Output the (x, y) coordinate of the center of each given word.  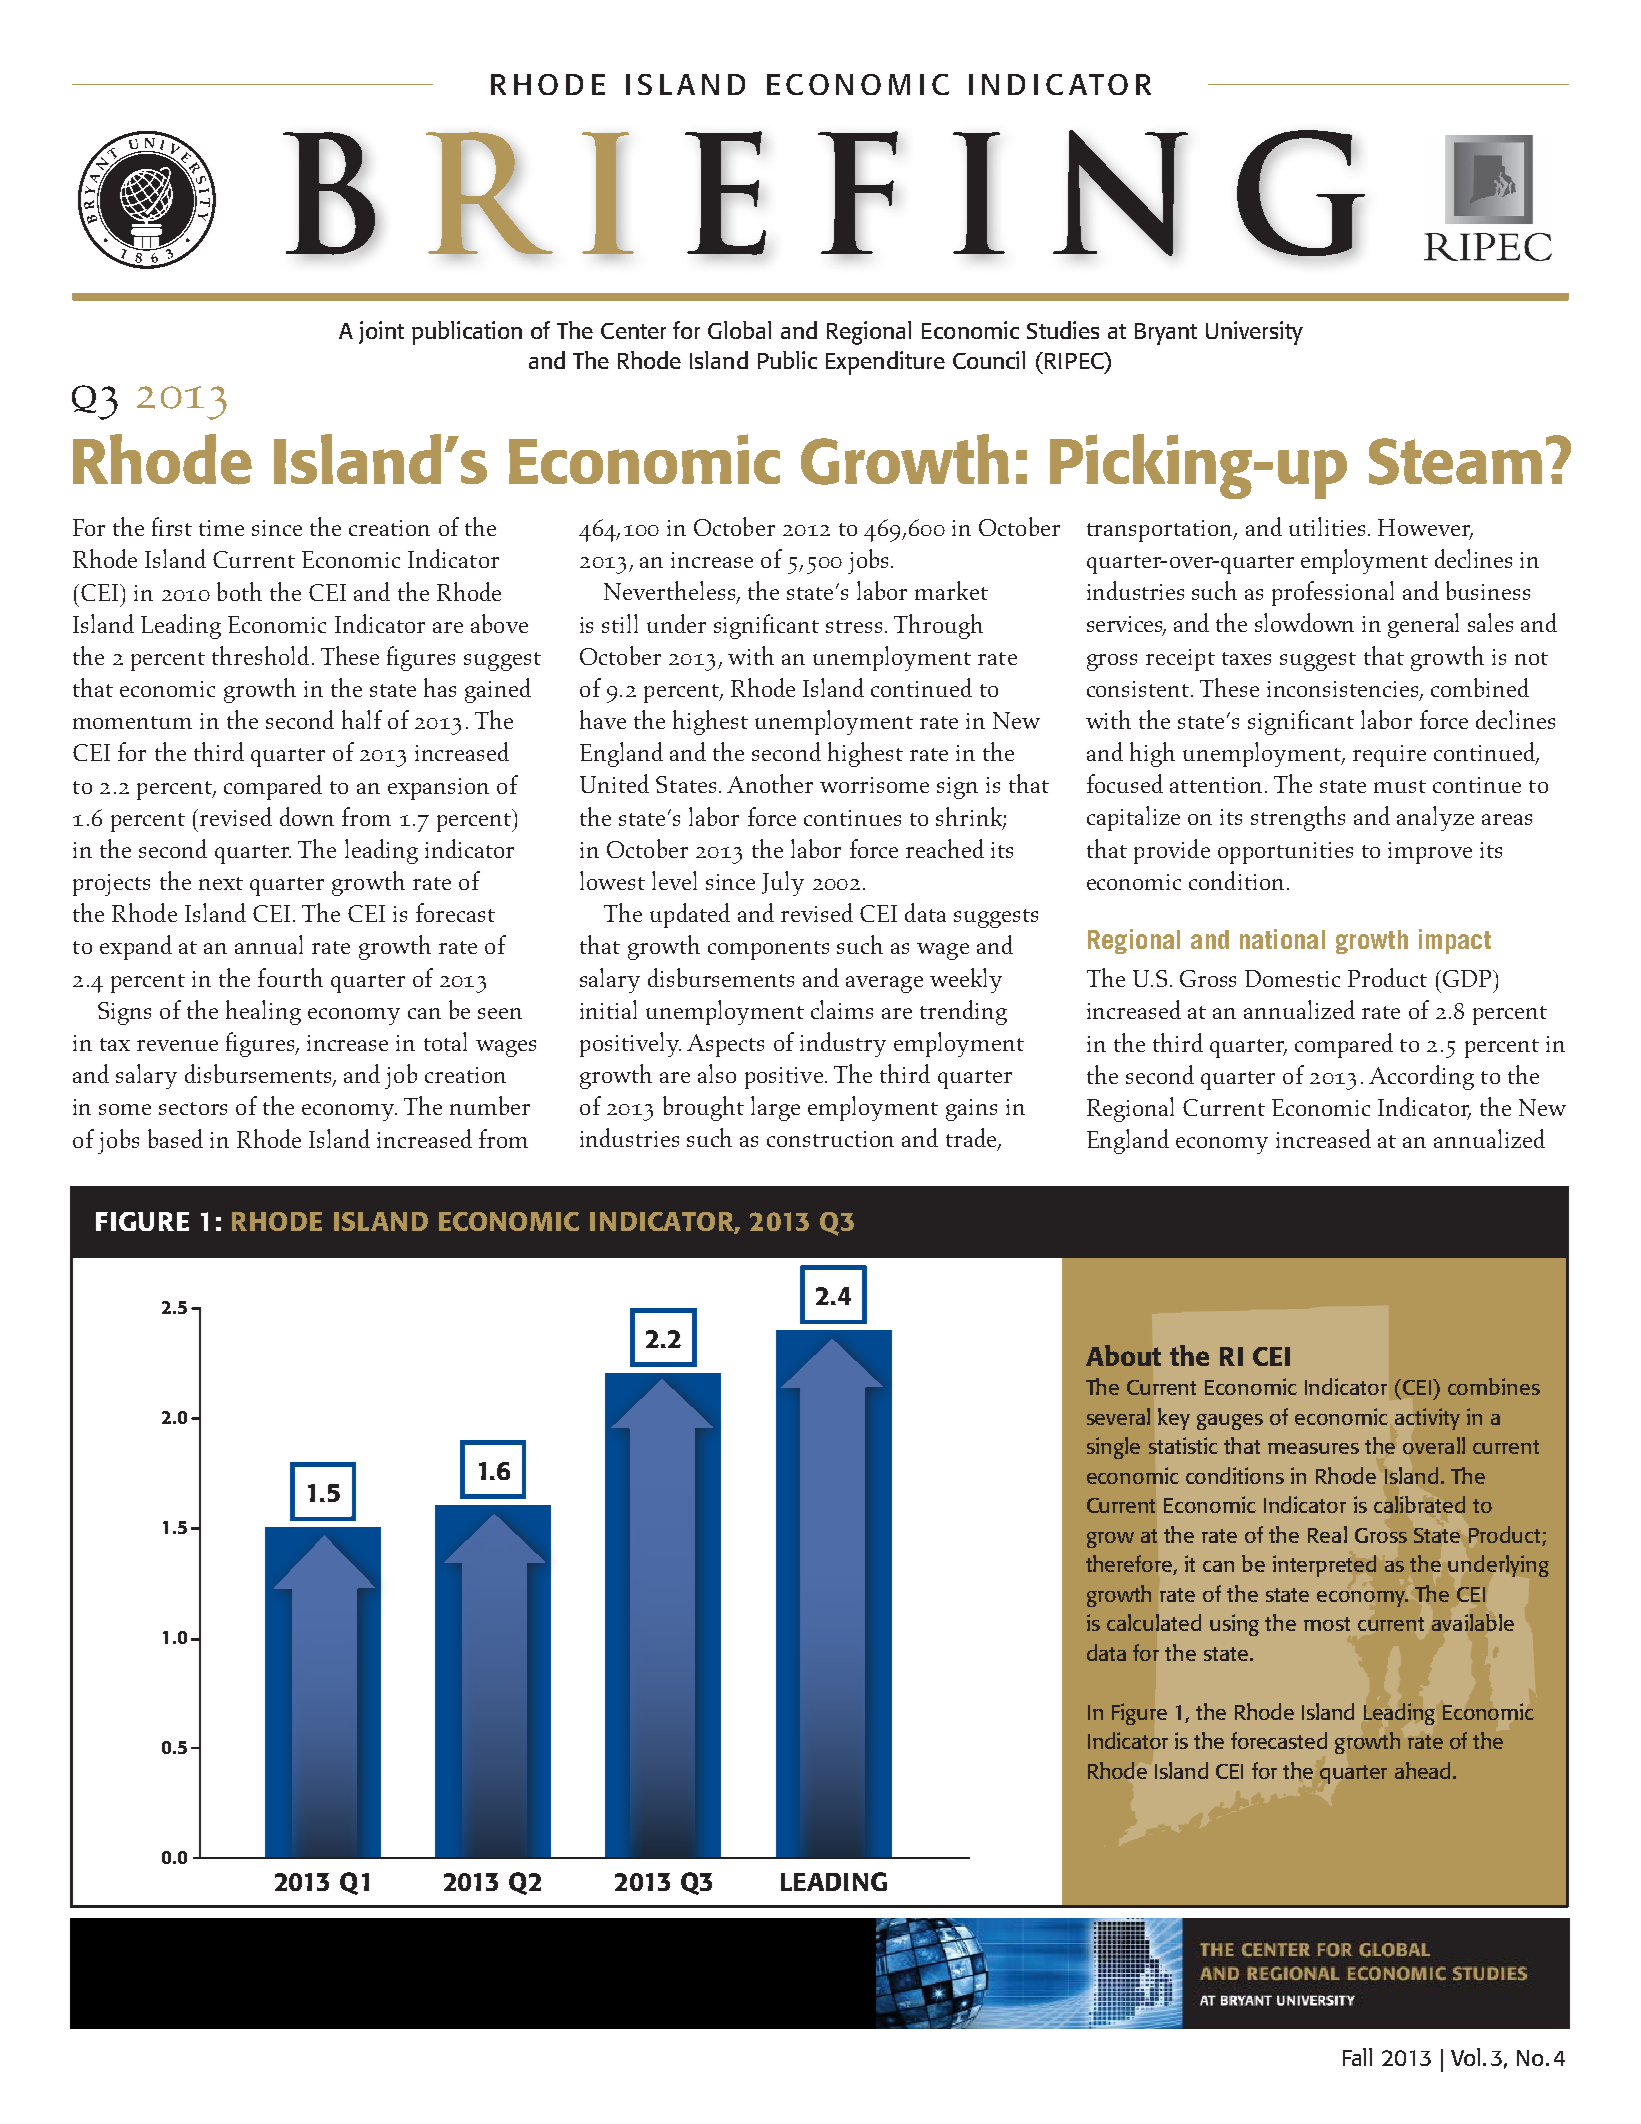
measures (1313, 1448)
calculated (1154, 1622)
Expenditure (885, 363)
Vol (1465, 2057)
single (1113, 1448)
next (221, 883)
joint (381, 332)
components (768, 950)
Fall (1357, 2057)
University (1254, 333)
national (1282, 939)
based (175, 1138)
